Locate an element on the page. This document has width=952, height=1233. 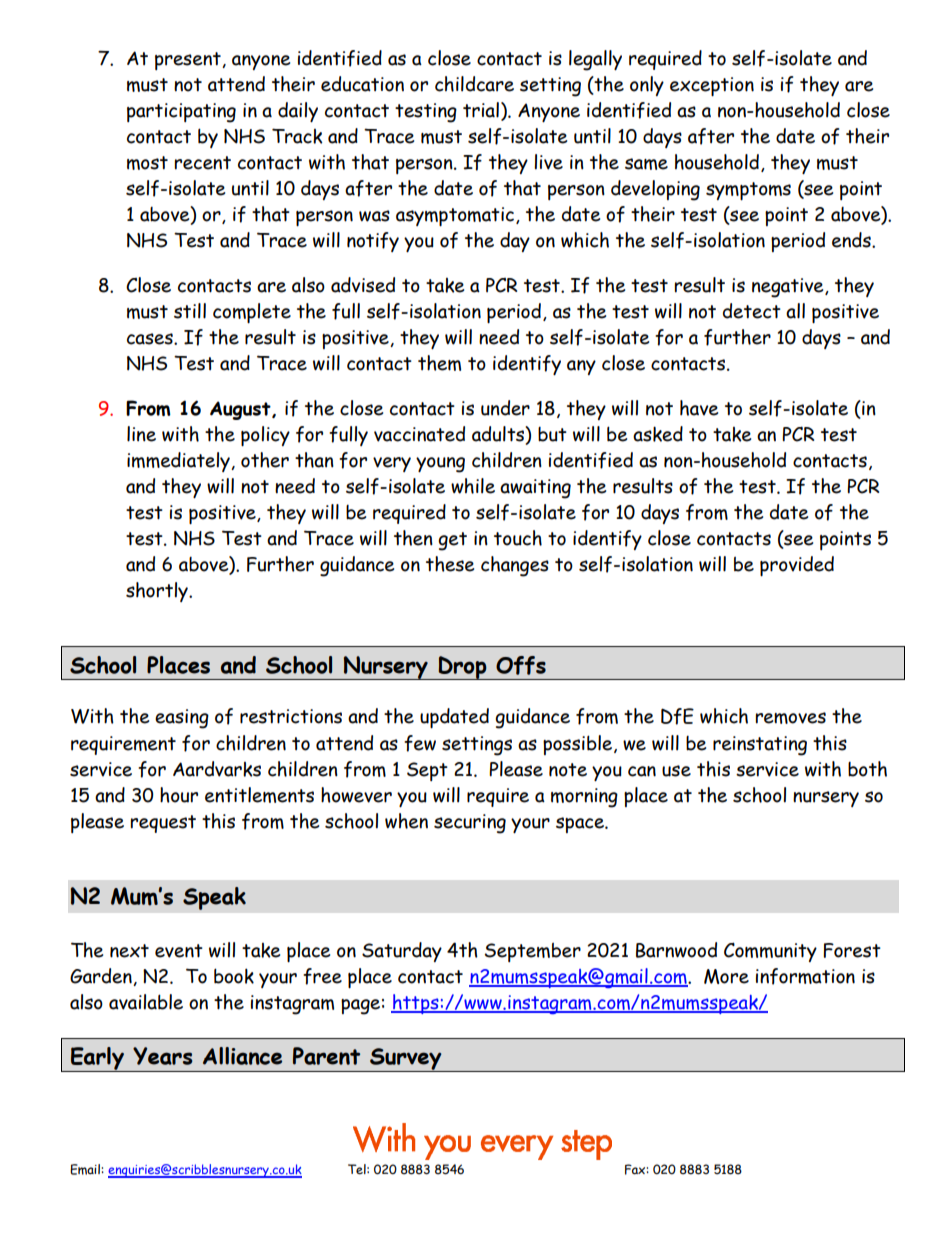
information is located at coordinates (805, 976).
